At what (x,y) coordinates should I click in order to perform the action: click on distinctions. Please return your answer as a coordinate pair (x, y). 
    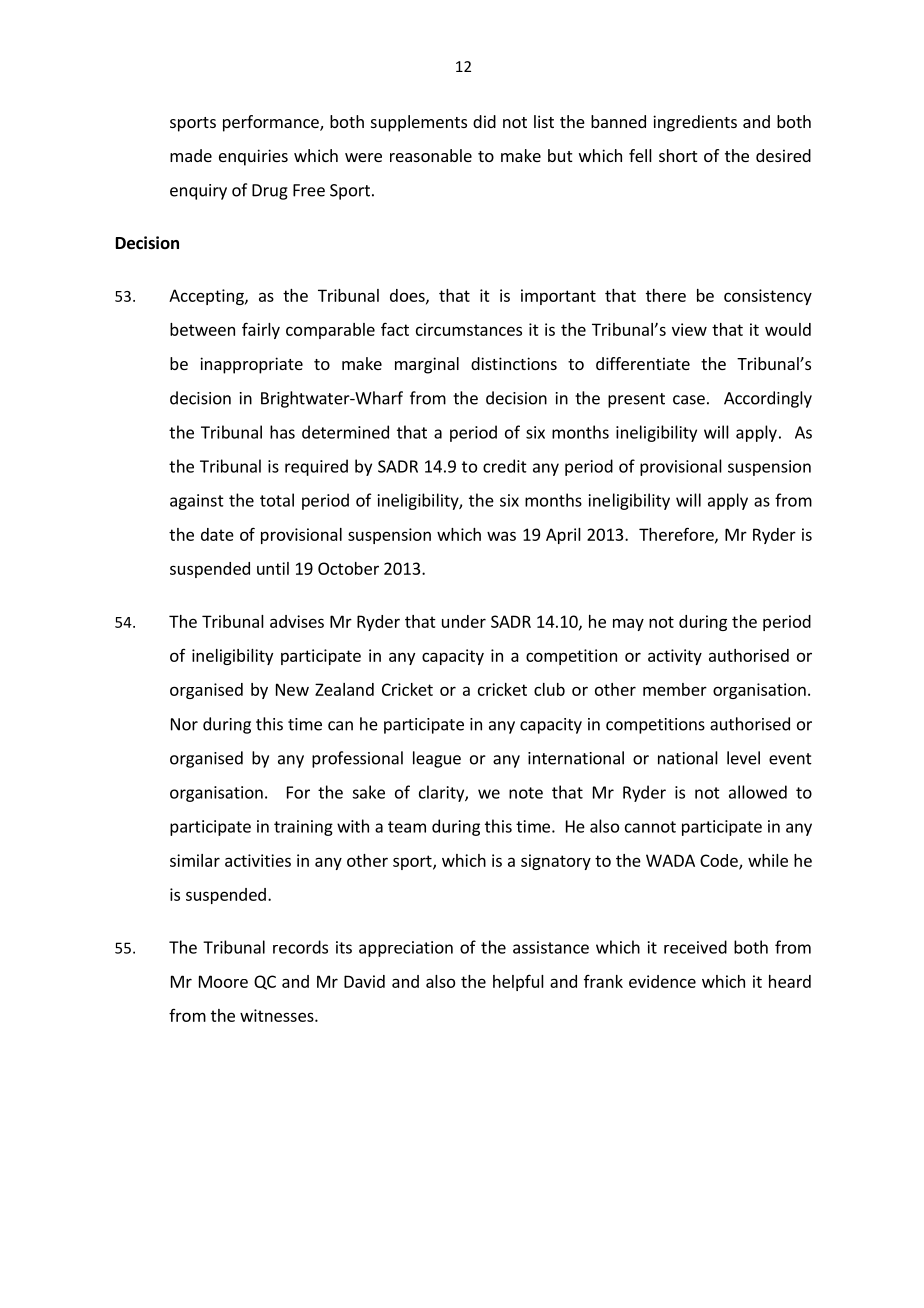
    Looking at the image, I should click on (514, 363).
